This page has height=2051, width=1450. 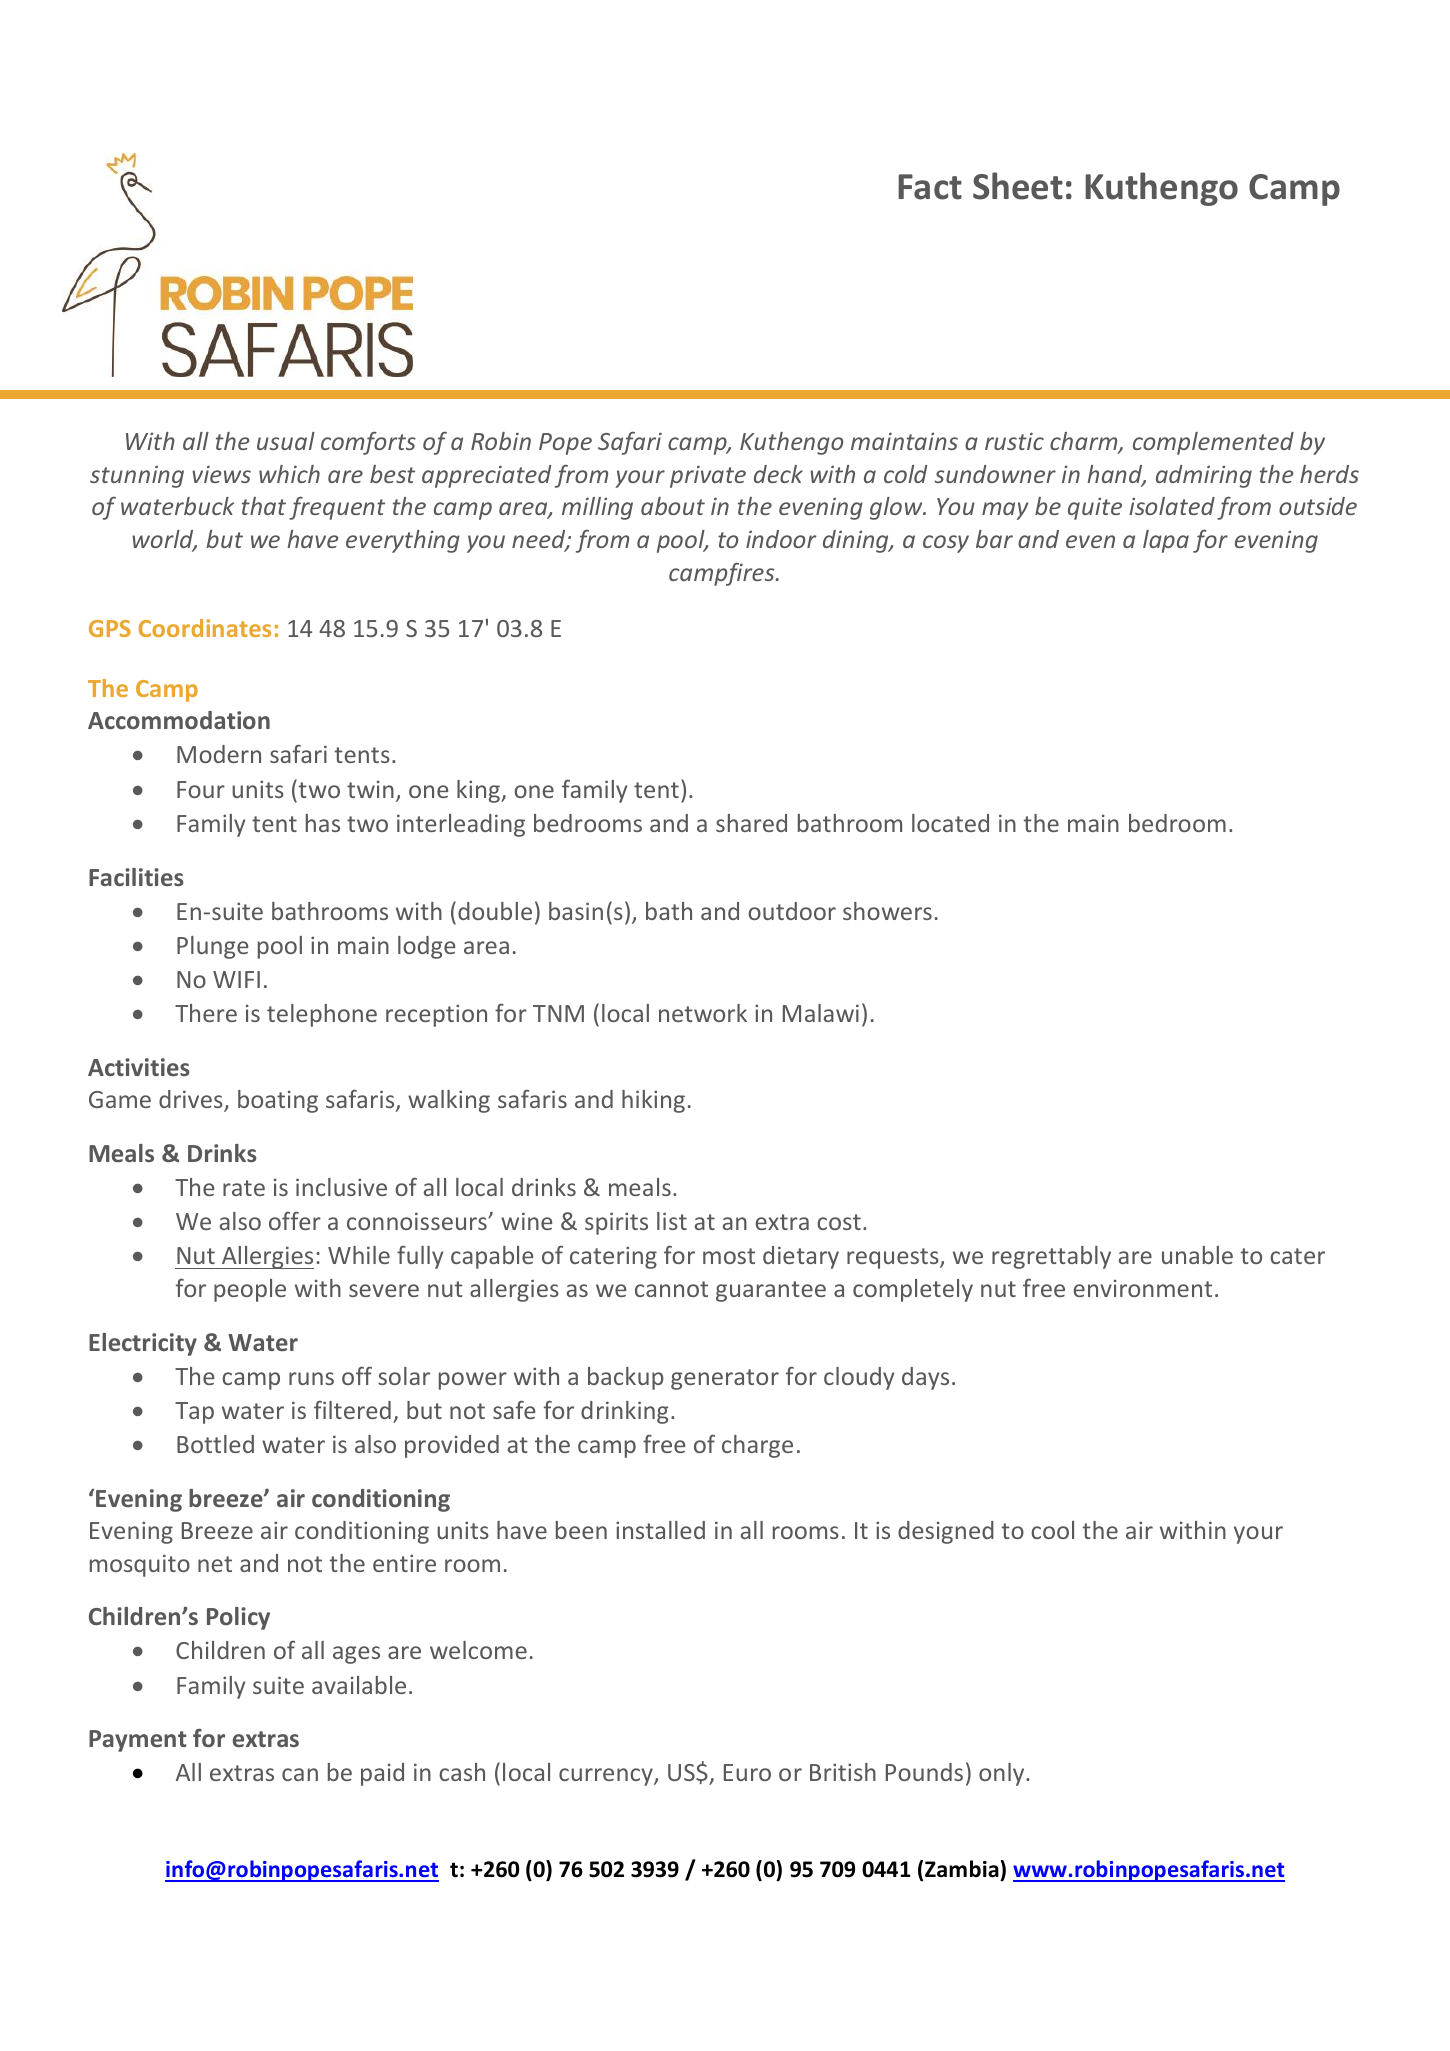 What do you see at coordinates (1018, 186) in the page?
I see `Sheet` at bounding box center [1018, 186].
